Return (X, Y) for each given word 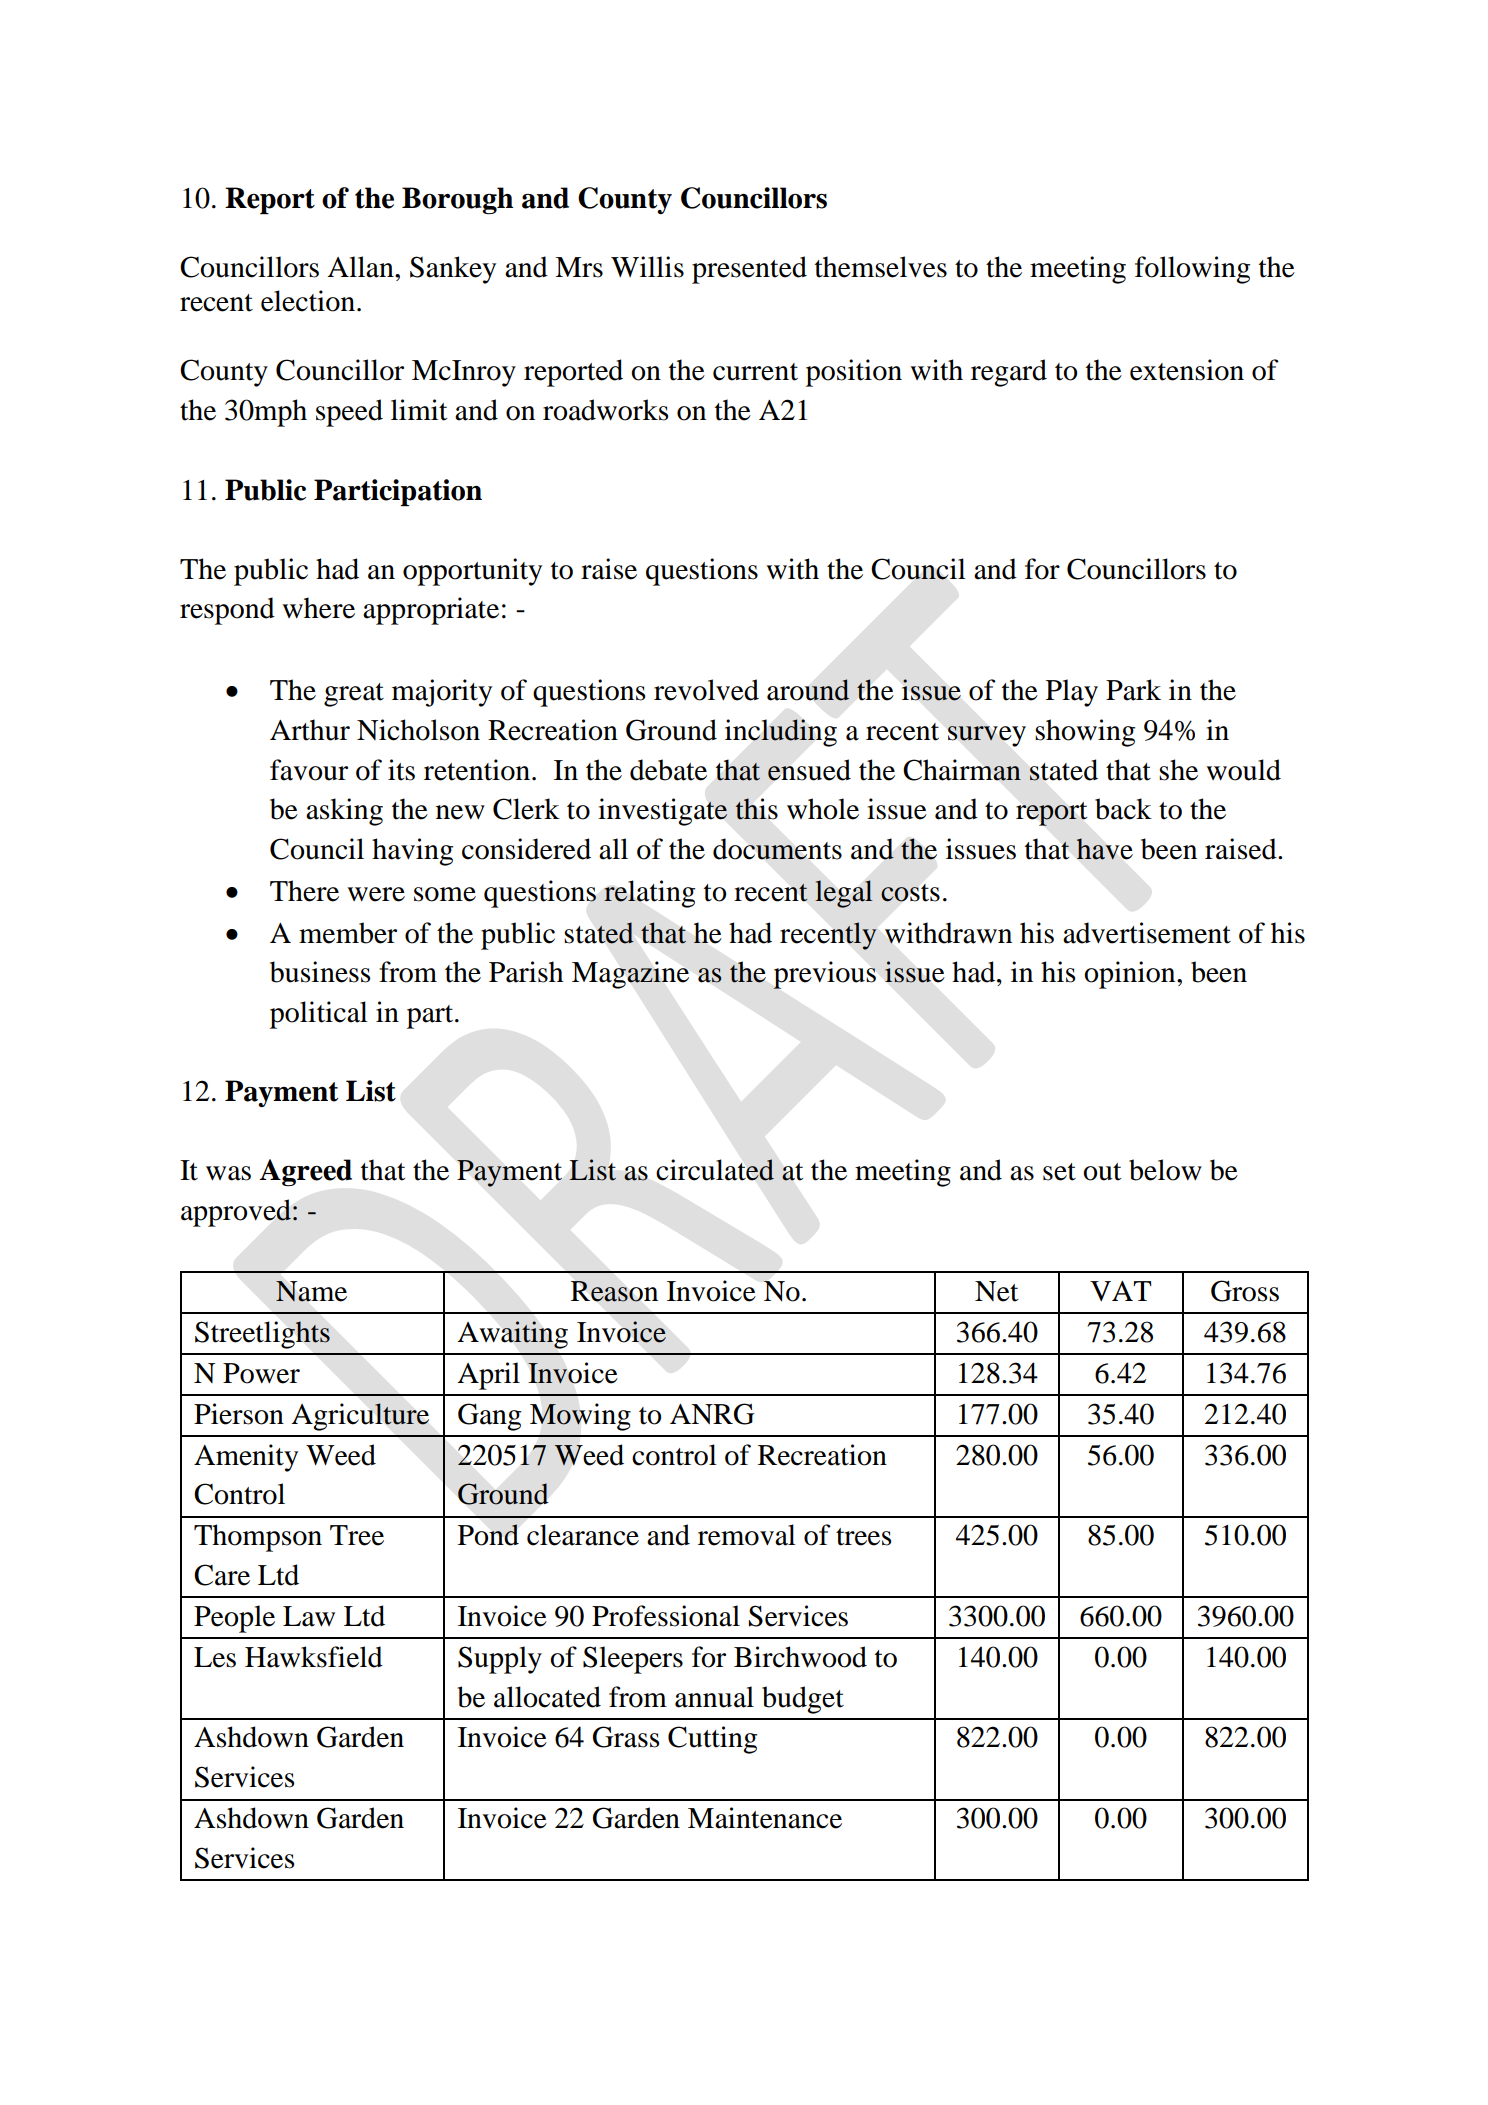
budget (803, 1700)
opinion (1131, 975)
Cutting (712, 1740)
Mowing (580, 1417)
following (1192, 270)
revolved (706, 690)
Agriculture (360, 1417)
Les (215, 1657)
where (318, 608)
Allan (361, 267)
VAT (1121, 1291)
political (319, 1015)
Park (1133, 690)
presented (749, 270)
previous (824, 975)
